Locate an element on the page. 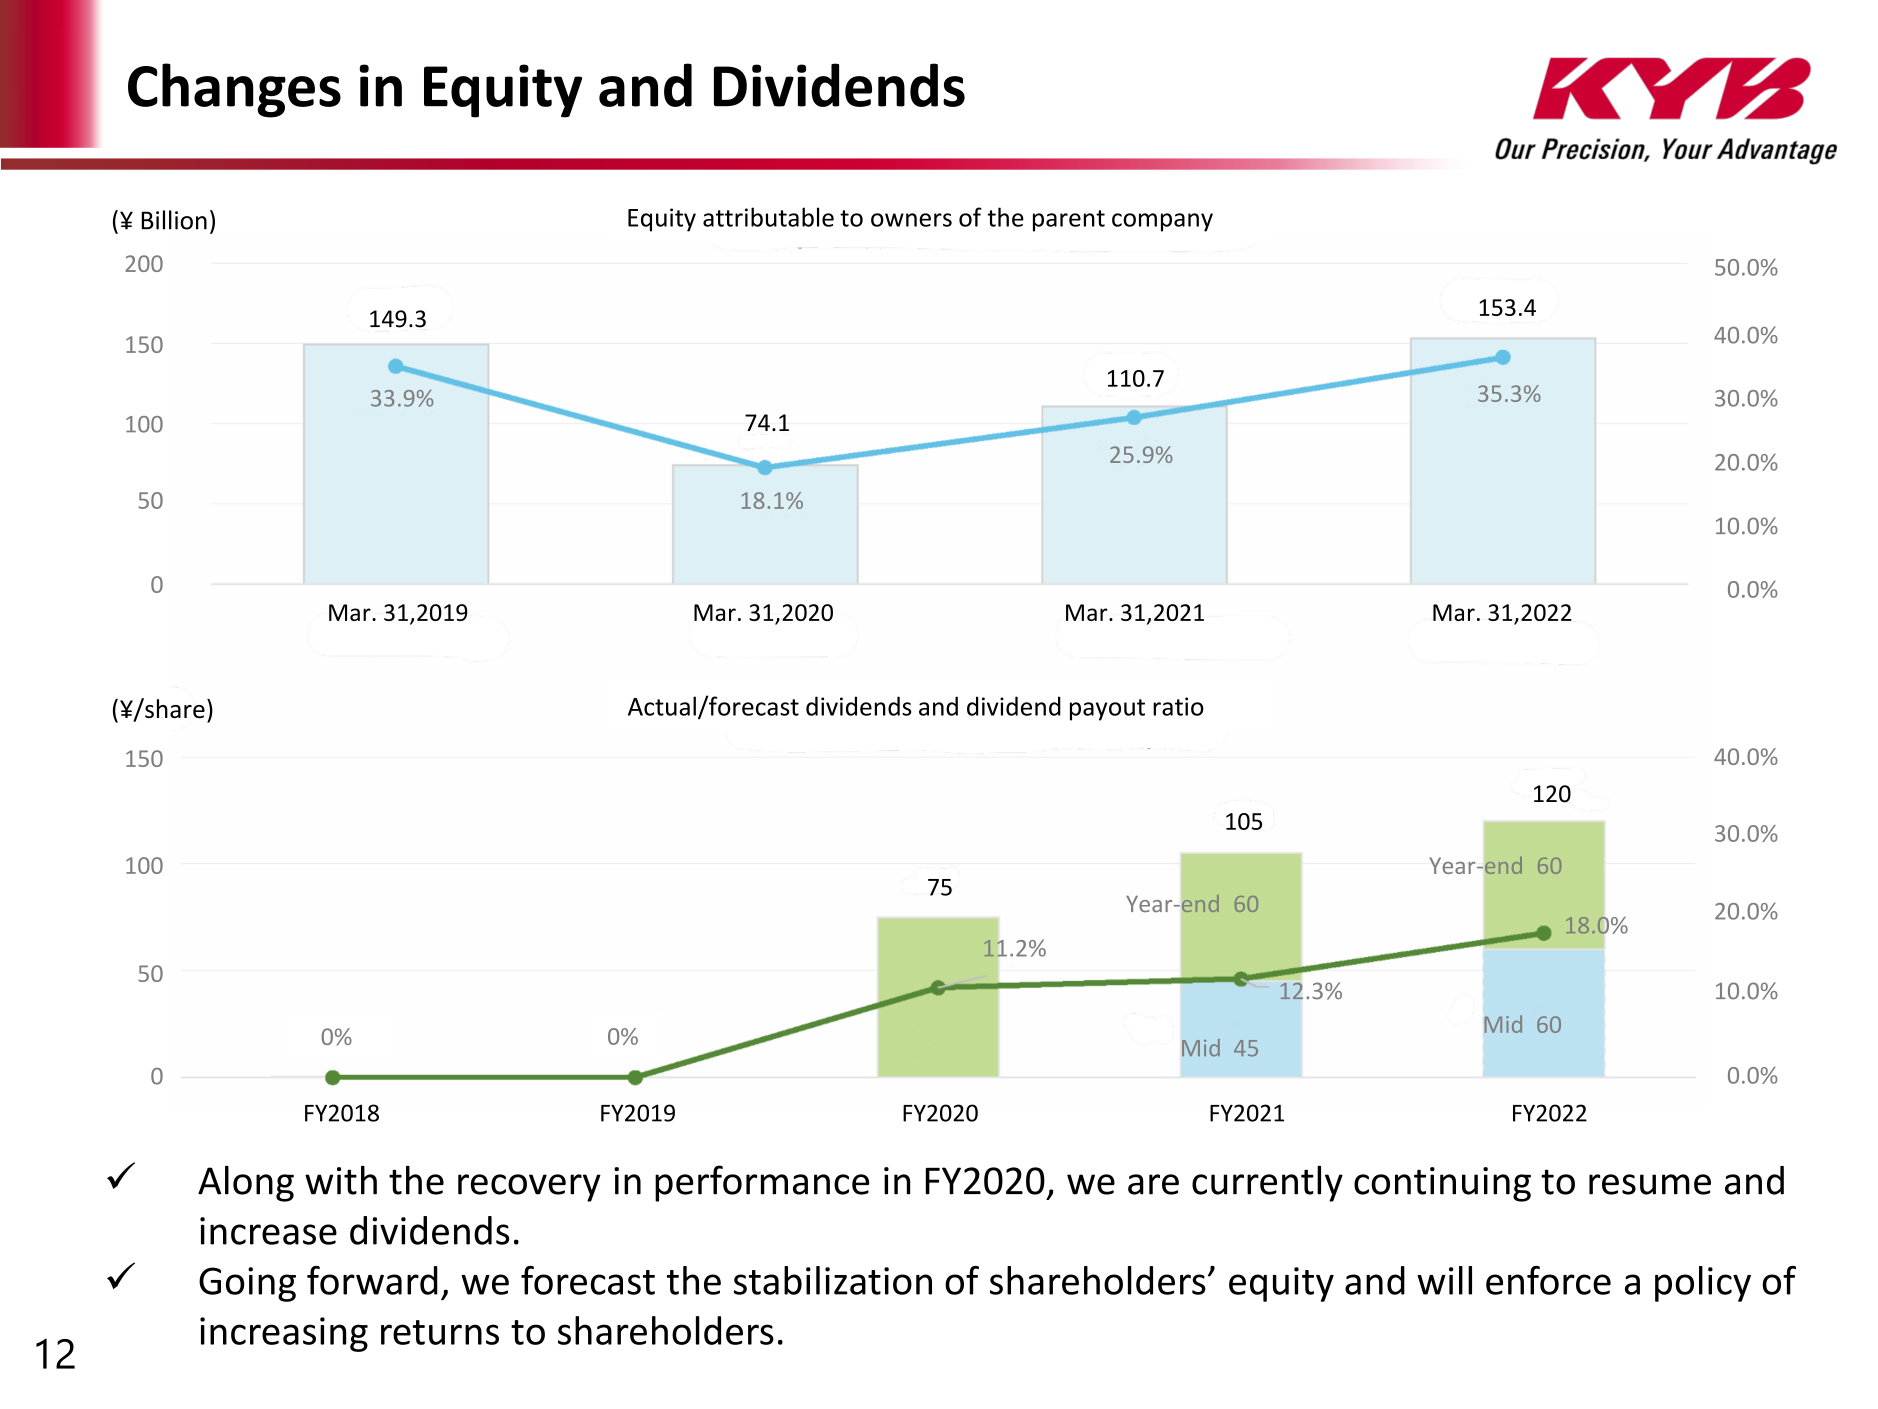 This page has height=1409, width=1878. owners is located at coordinates (911, 220).
